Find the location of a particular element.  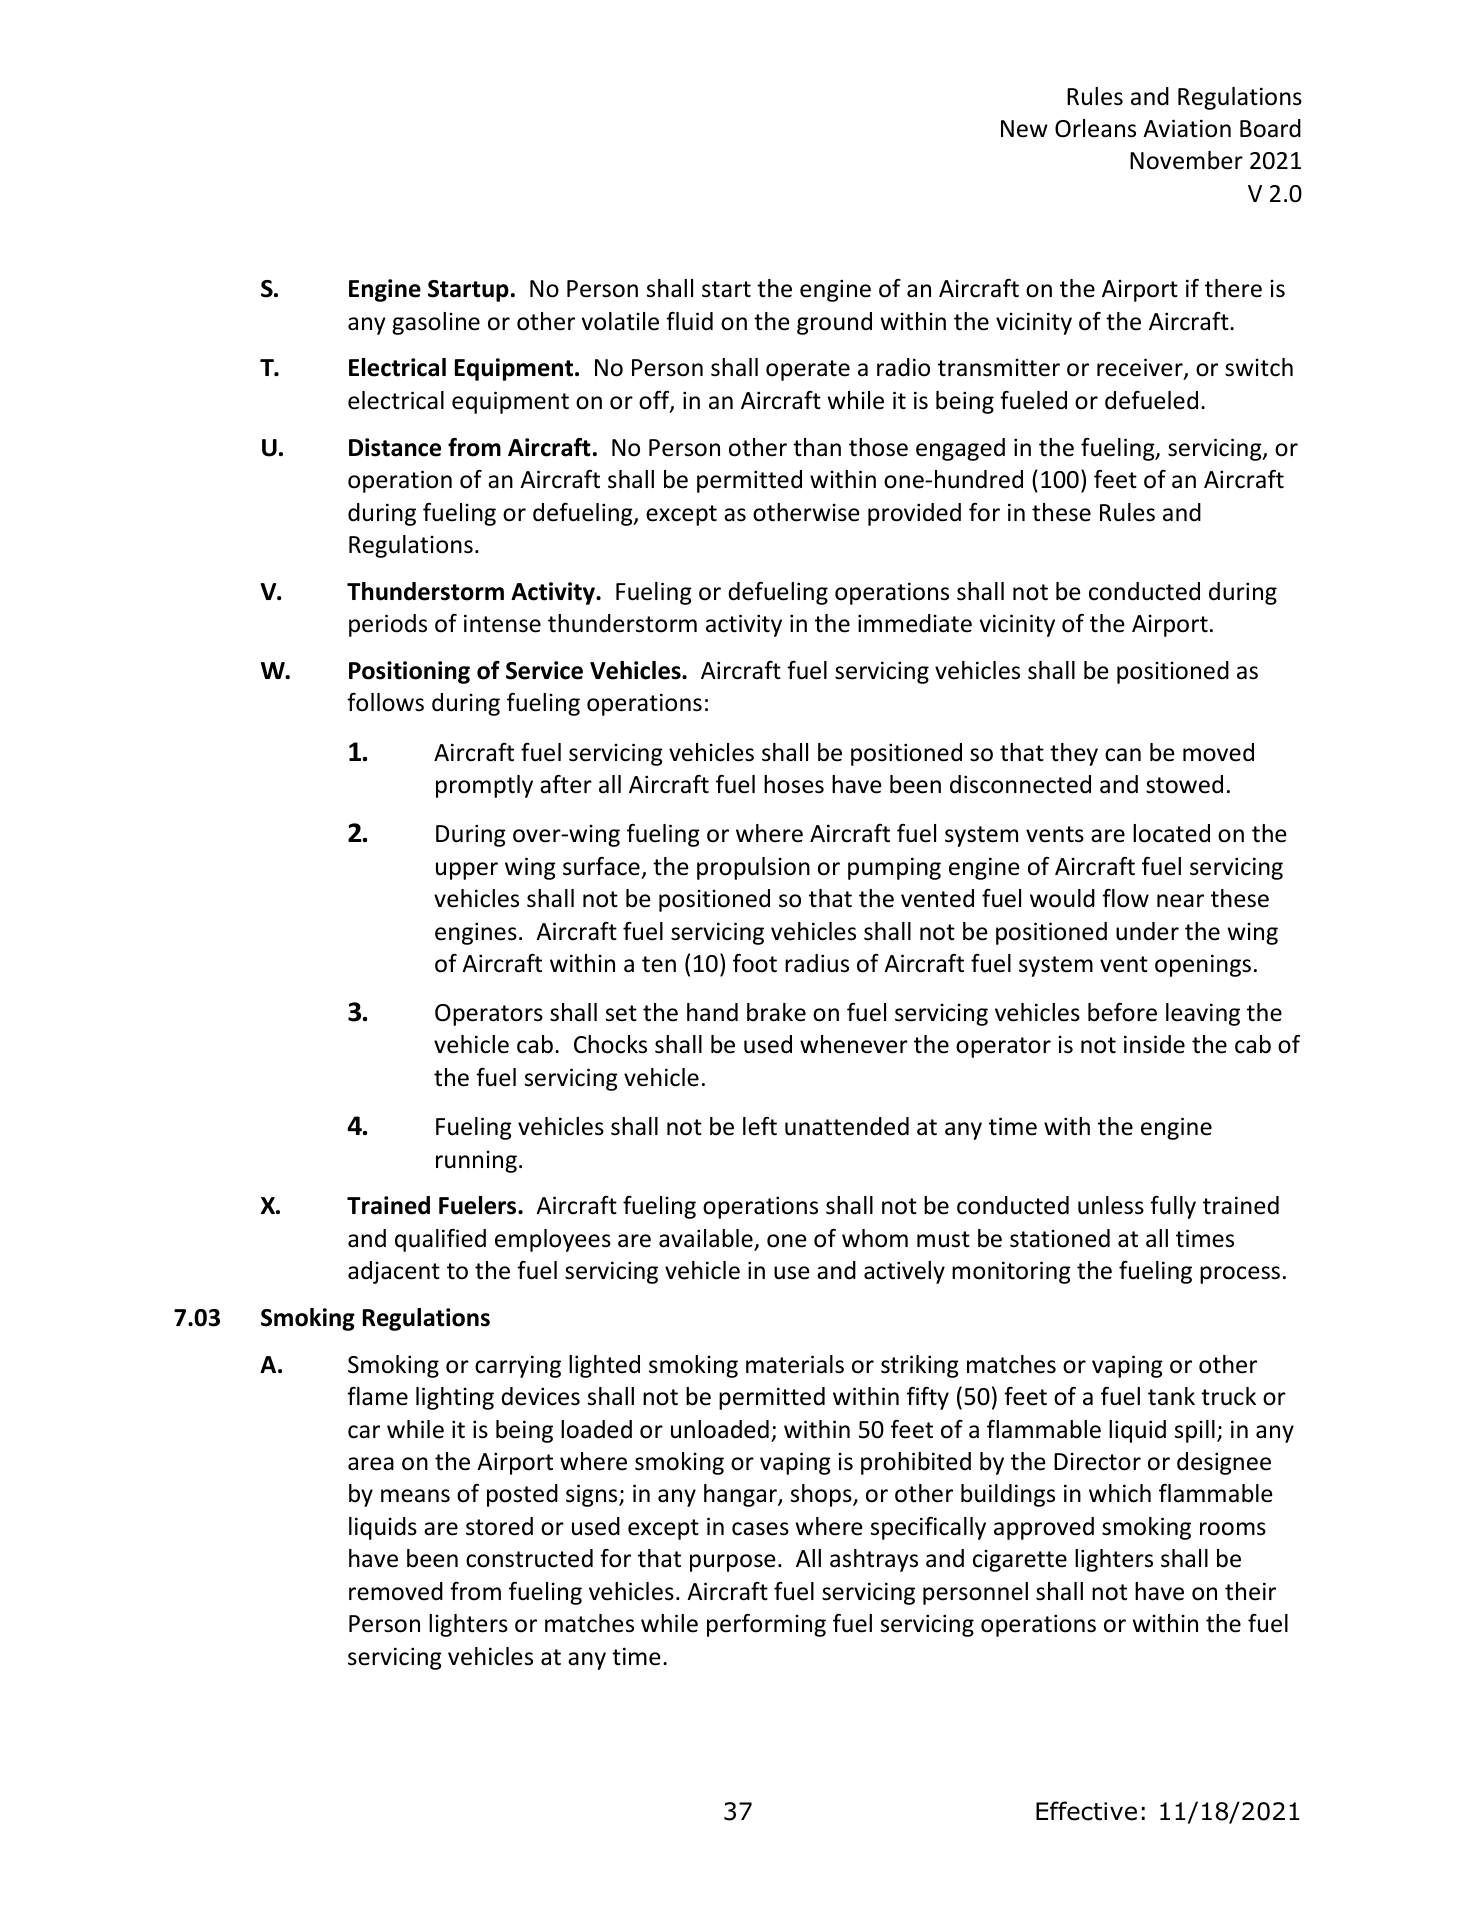

Service is located at coordinates (544, 670).
